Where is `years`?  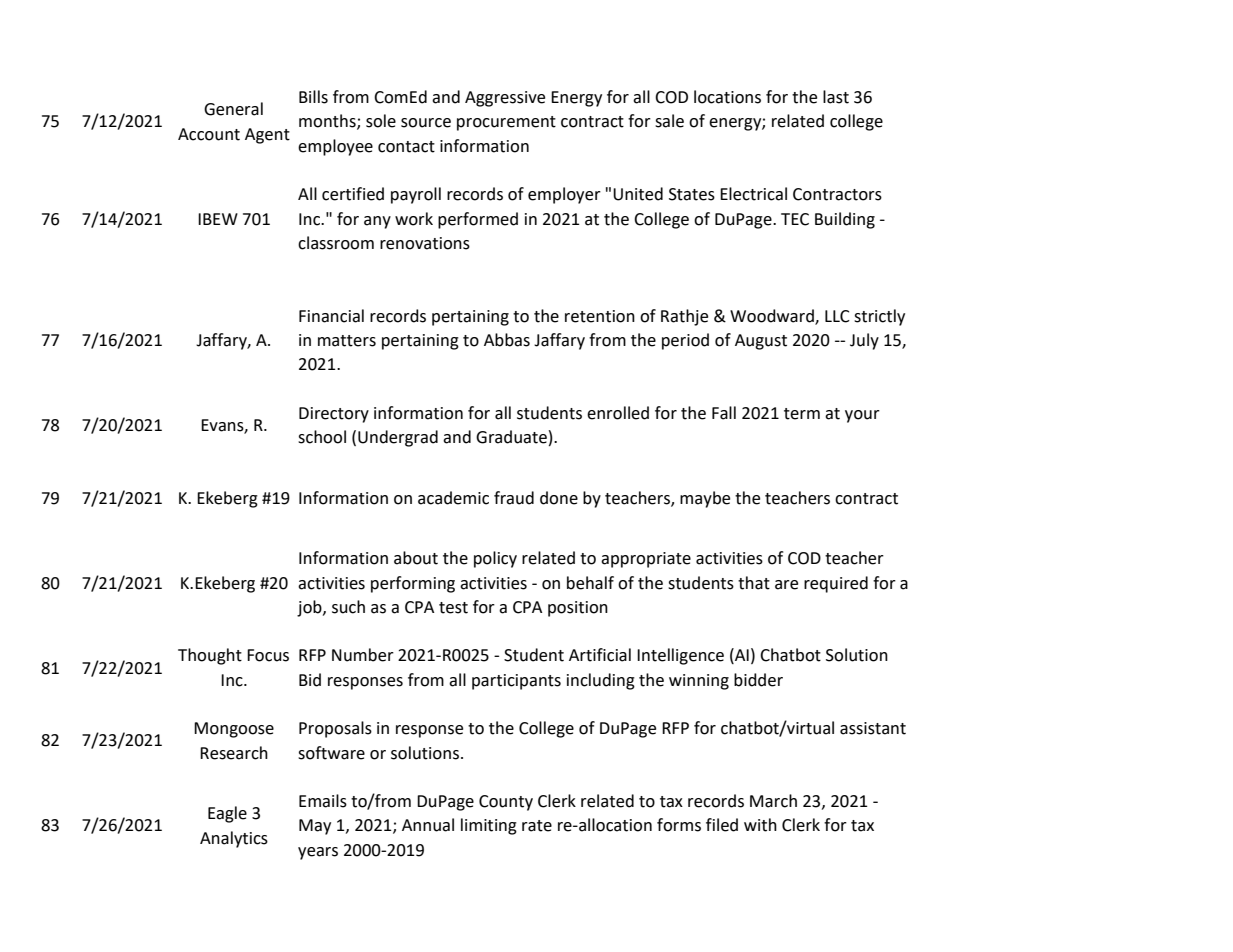
years is located at coordinates (318, 853).
